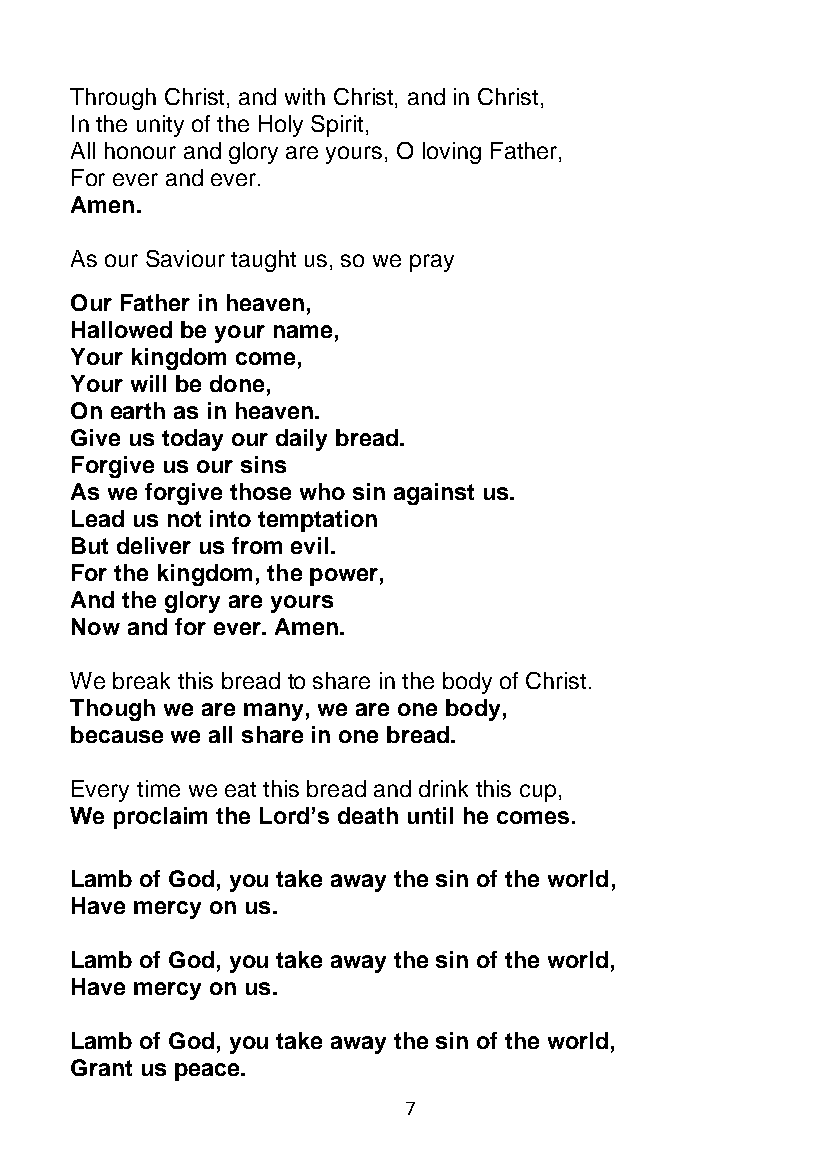 Image resolution: width=821 pixels, height=1164 pixels. I want to click on loving, so click(452, 153).
